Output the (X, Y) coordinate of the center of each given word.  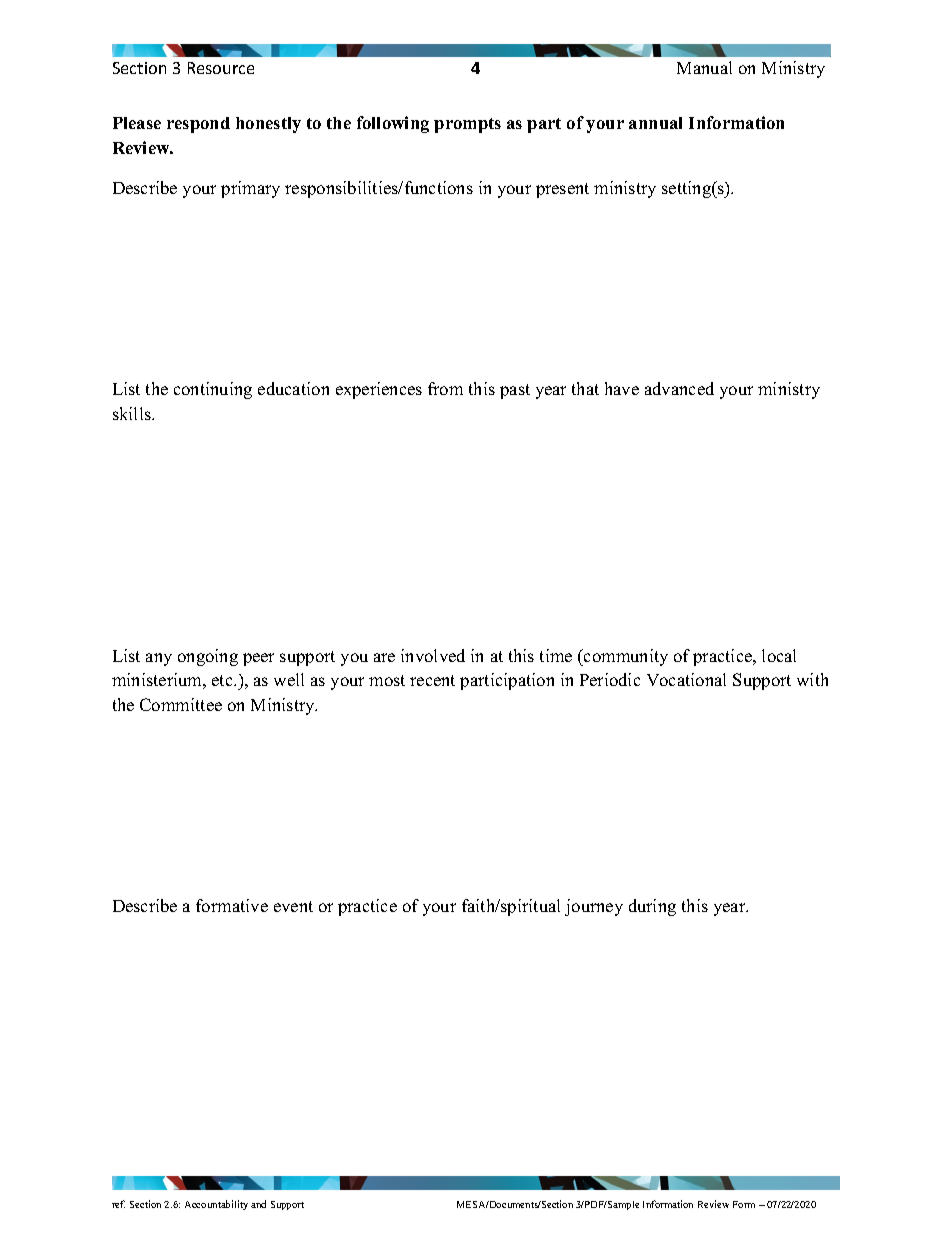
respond (198, 125)
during (652, 907)
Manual (704, 67)
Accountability (216, 1205)
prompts (467, 125)
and (258, 1204)
